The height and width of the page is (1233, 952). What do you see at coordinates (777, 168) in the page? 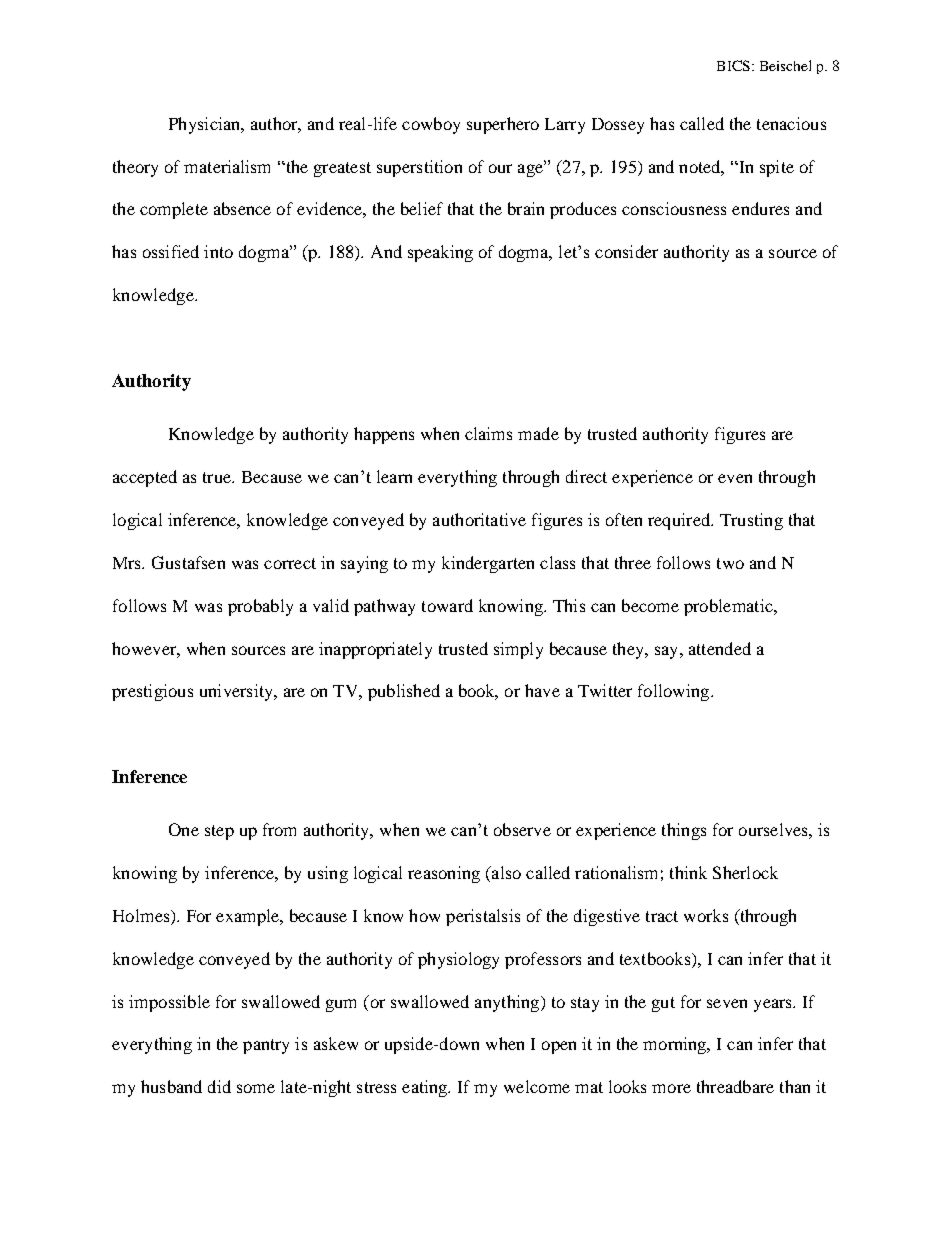
I see `spite` at bounding box center [777, 168].
